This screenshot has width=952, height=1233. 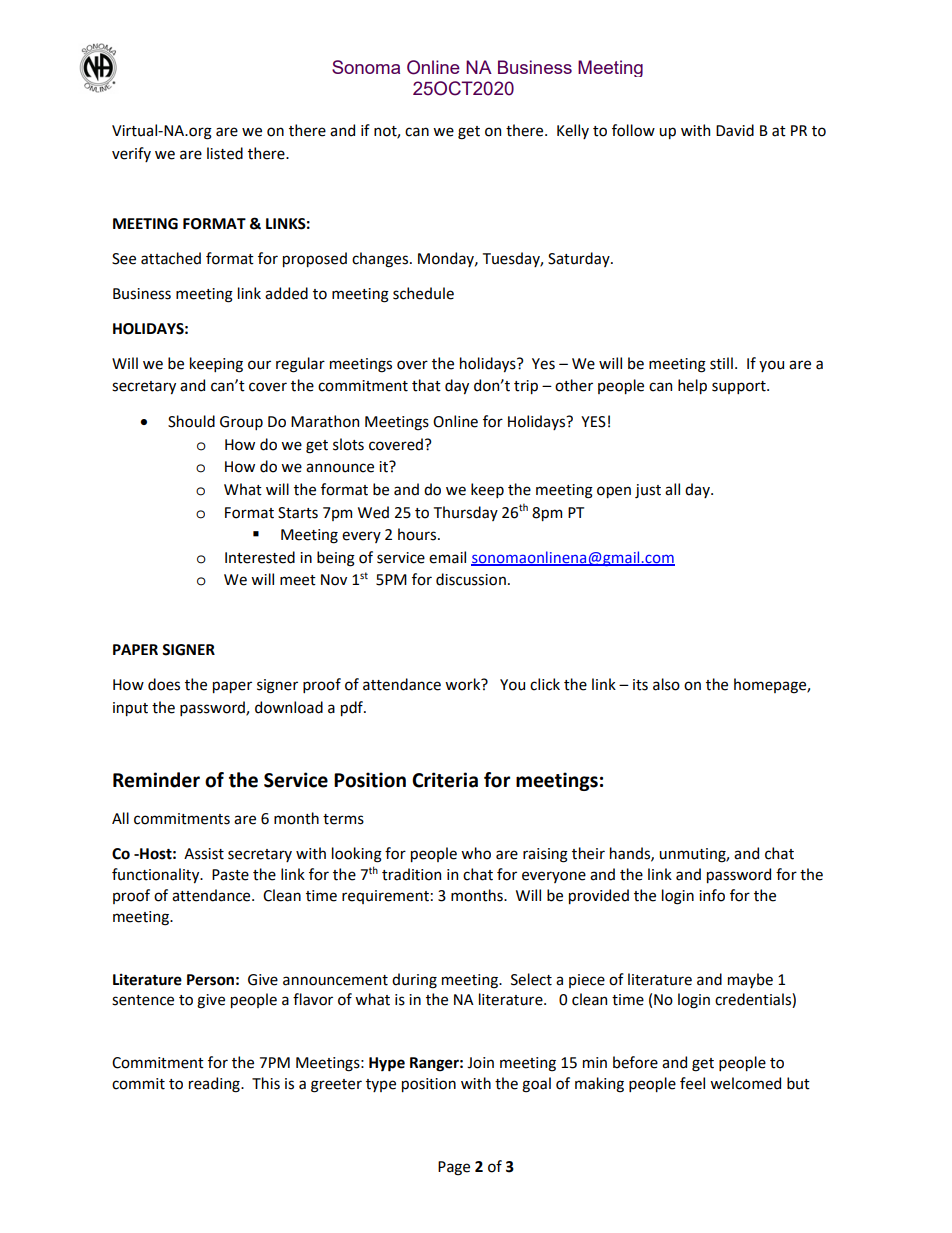 I want to click on David, so click(x=735, y=130).
